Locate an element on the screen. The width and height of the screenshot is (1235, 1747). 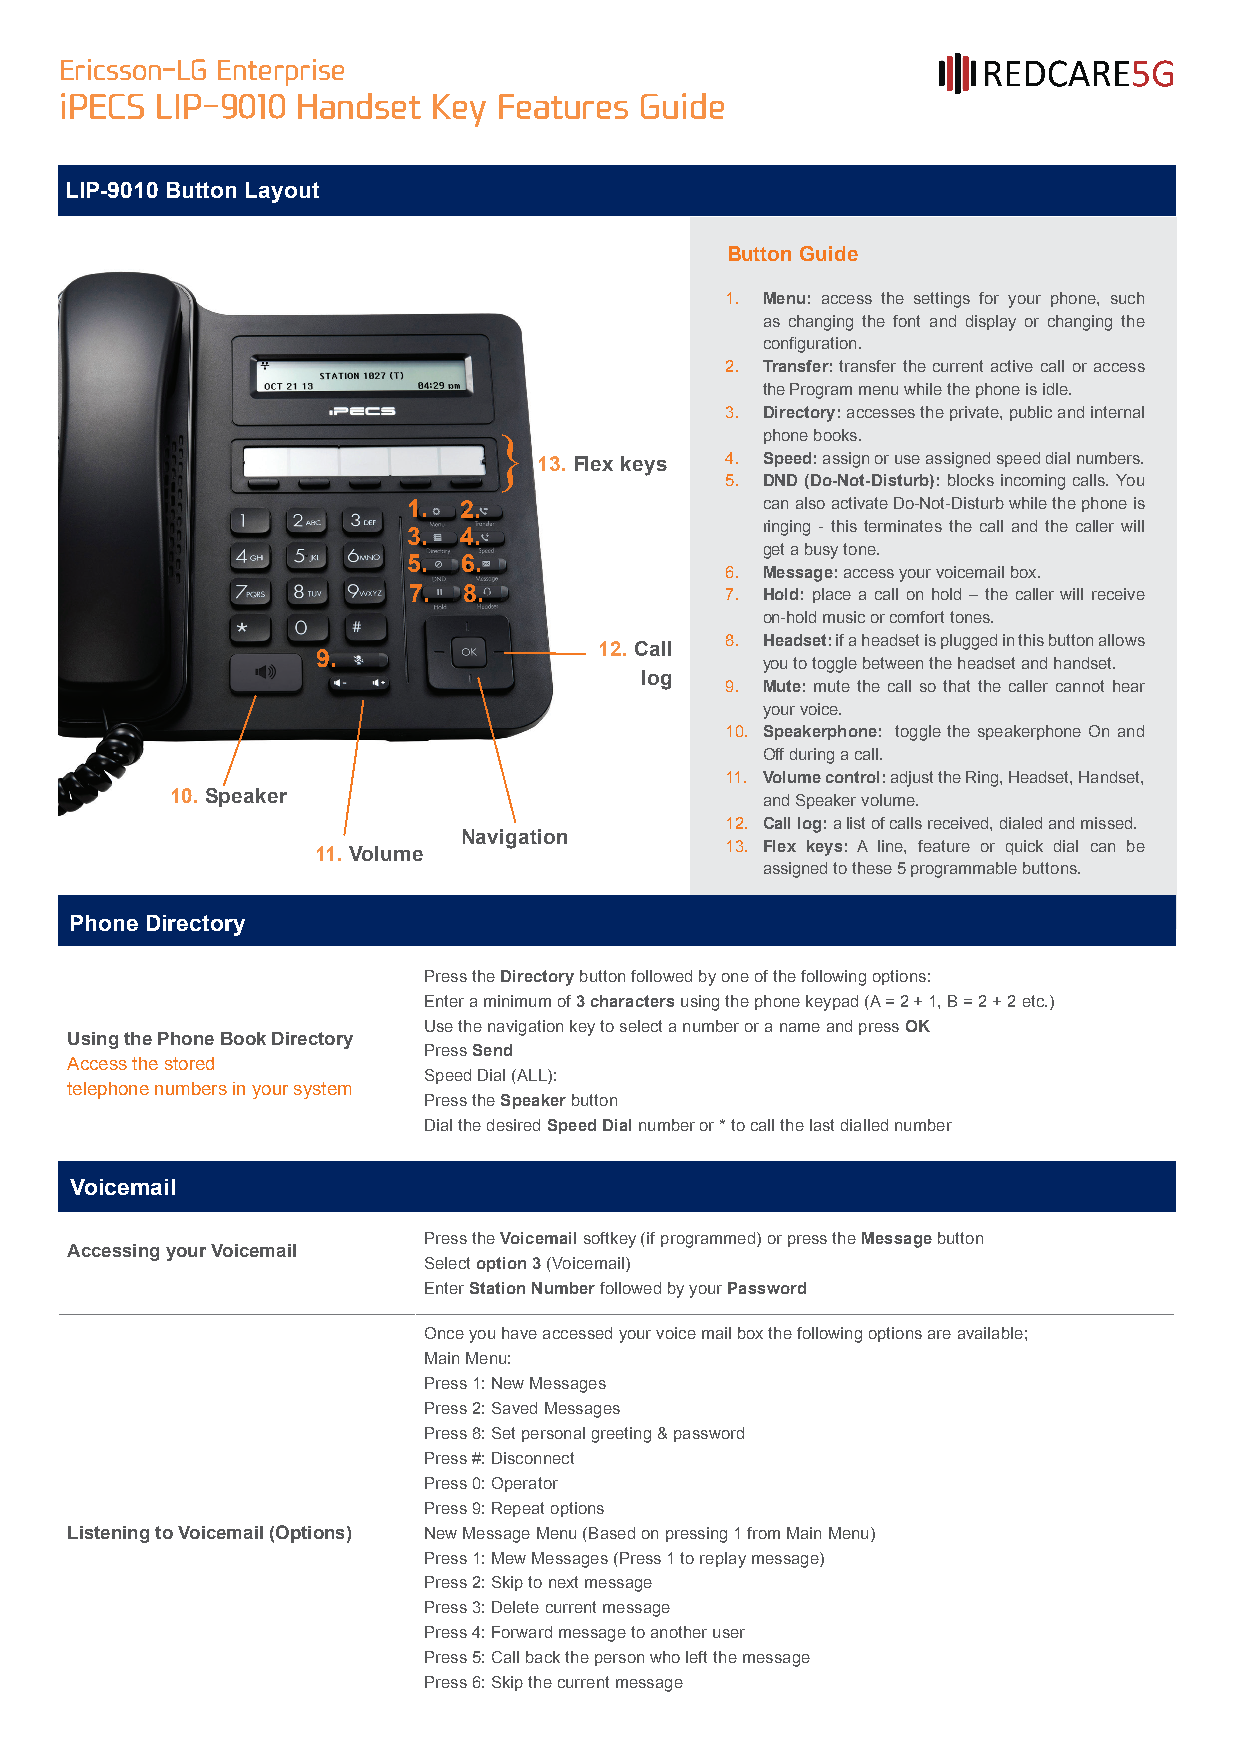
from is located at coordinates (763, 1533).
